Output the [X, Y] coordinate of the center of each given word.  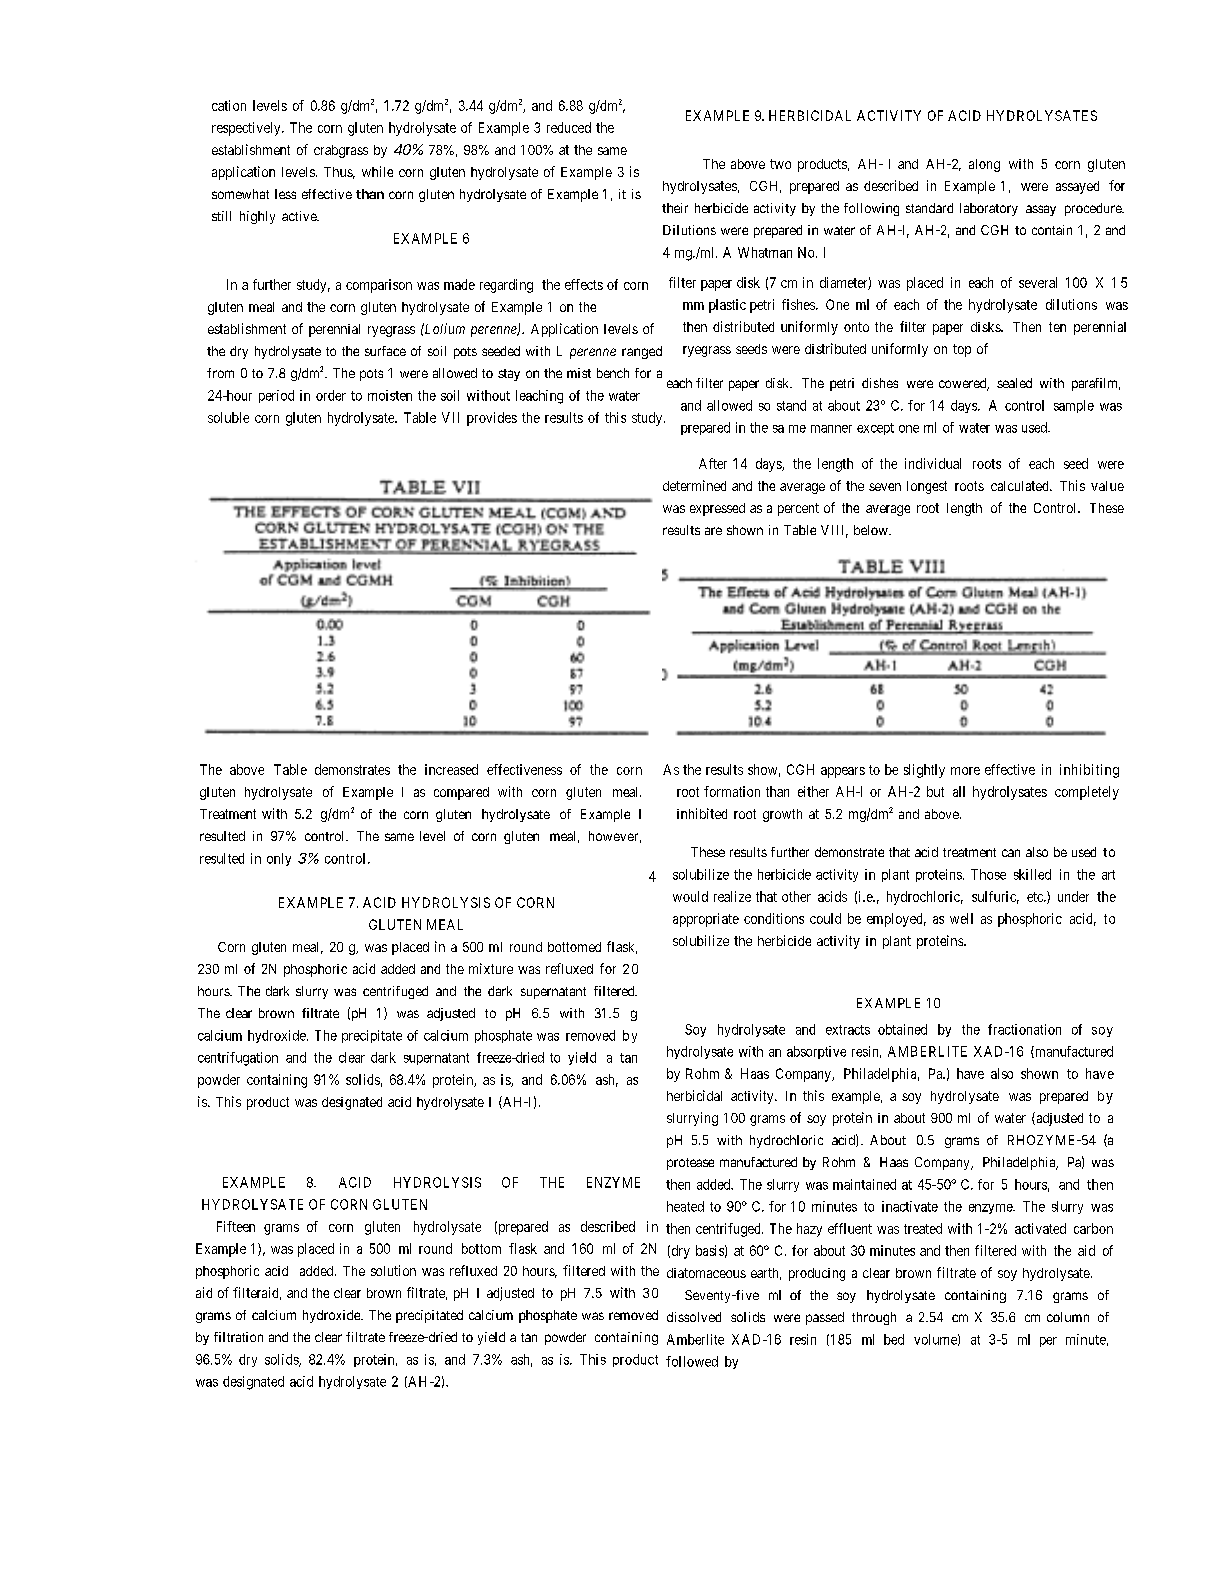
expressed [717, 509]
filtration [238, 1337]
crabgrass [341, 151]
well [961, 918]
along [984, 165]
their [675, 208]
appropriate [706, 920]
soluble [228, 417]
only [279, 859]
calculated [1021, 486]
